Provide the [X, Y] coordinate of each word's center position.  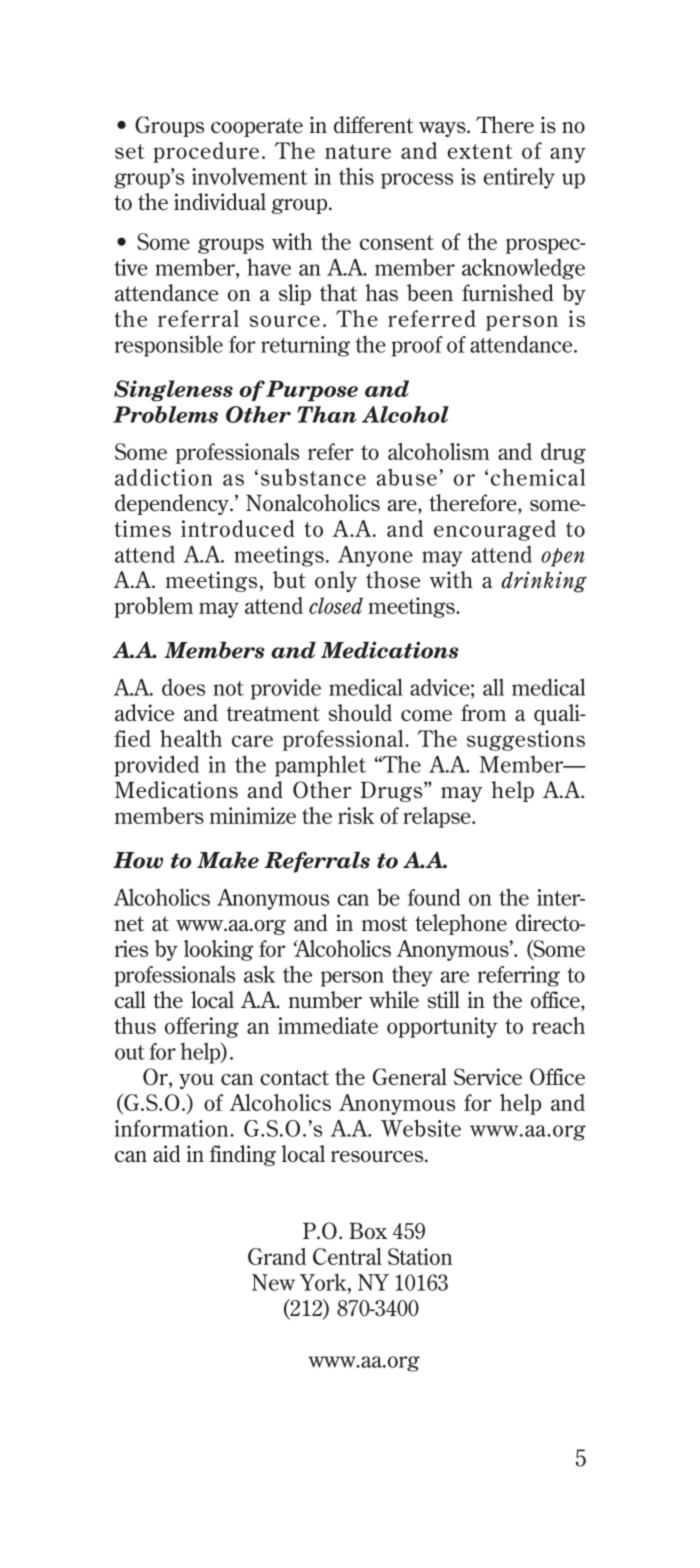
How [138, 860]
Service [488, 1077]
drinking [544, 582]
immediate [328, 1025]
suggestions [526, 740]
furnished [508, 293]
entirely [519, 178]
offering [202, 1027]
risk [356, 815]
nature [358, 151]
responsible [169, 346]
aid [167, 1153]
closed [336, 605]
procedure [206, 152]
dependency [173, 504]
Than [326, 414]
